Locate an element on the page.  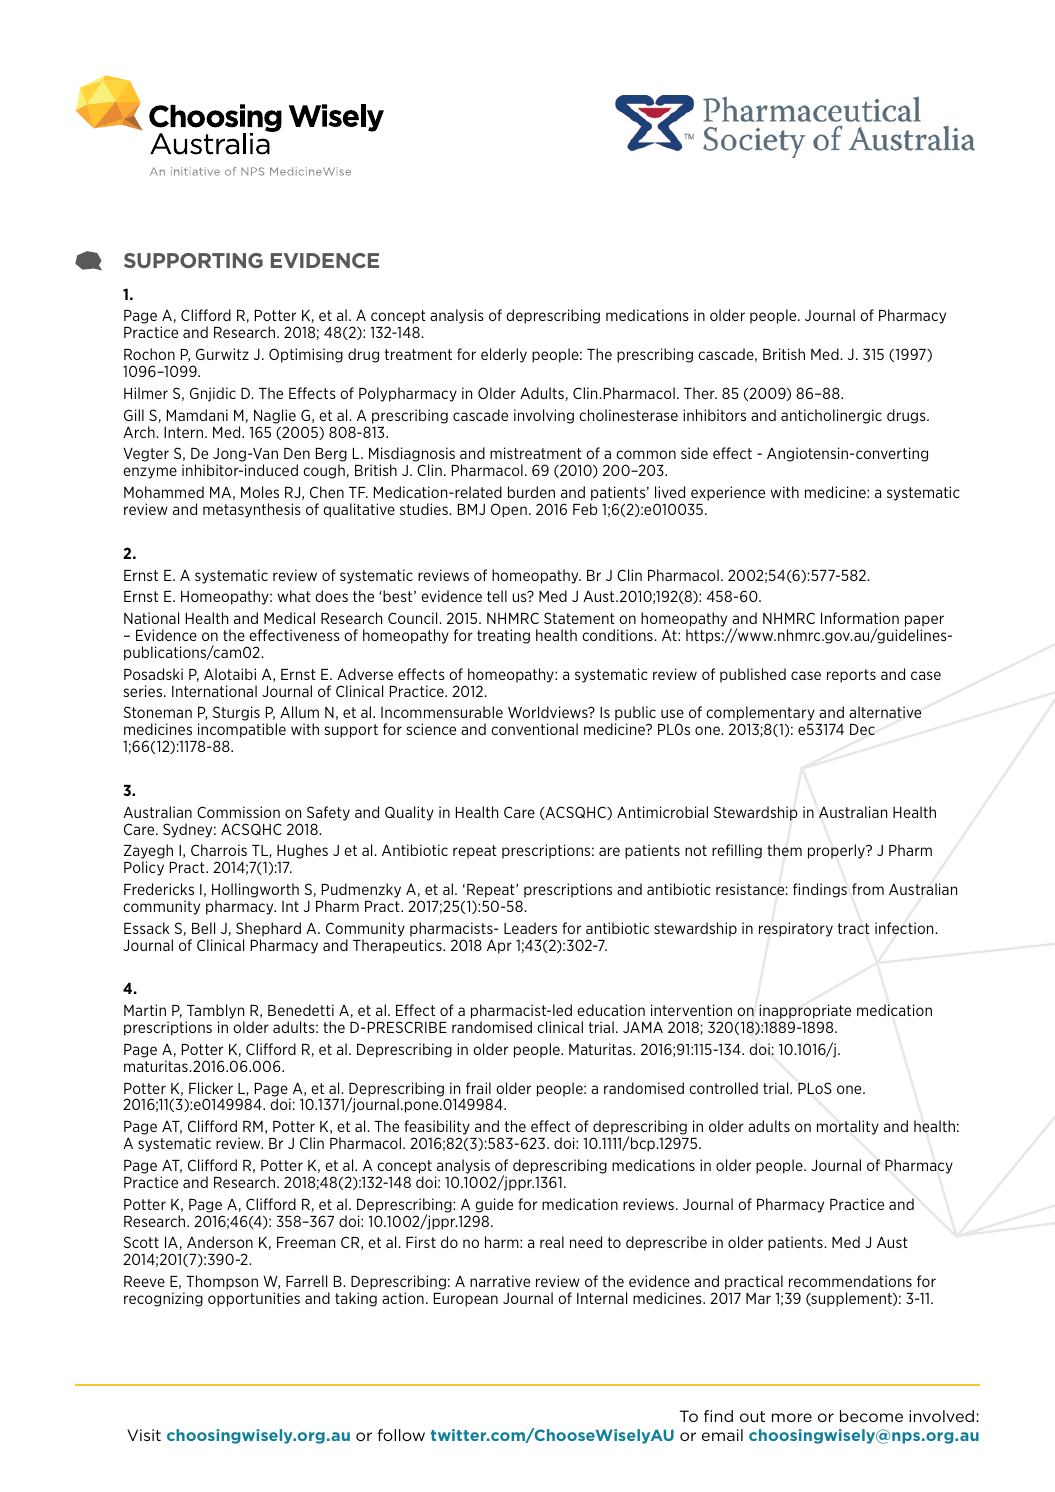
Optimising is located at coordinates (306, 355).
